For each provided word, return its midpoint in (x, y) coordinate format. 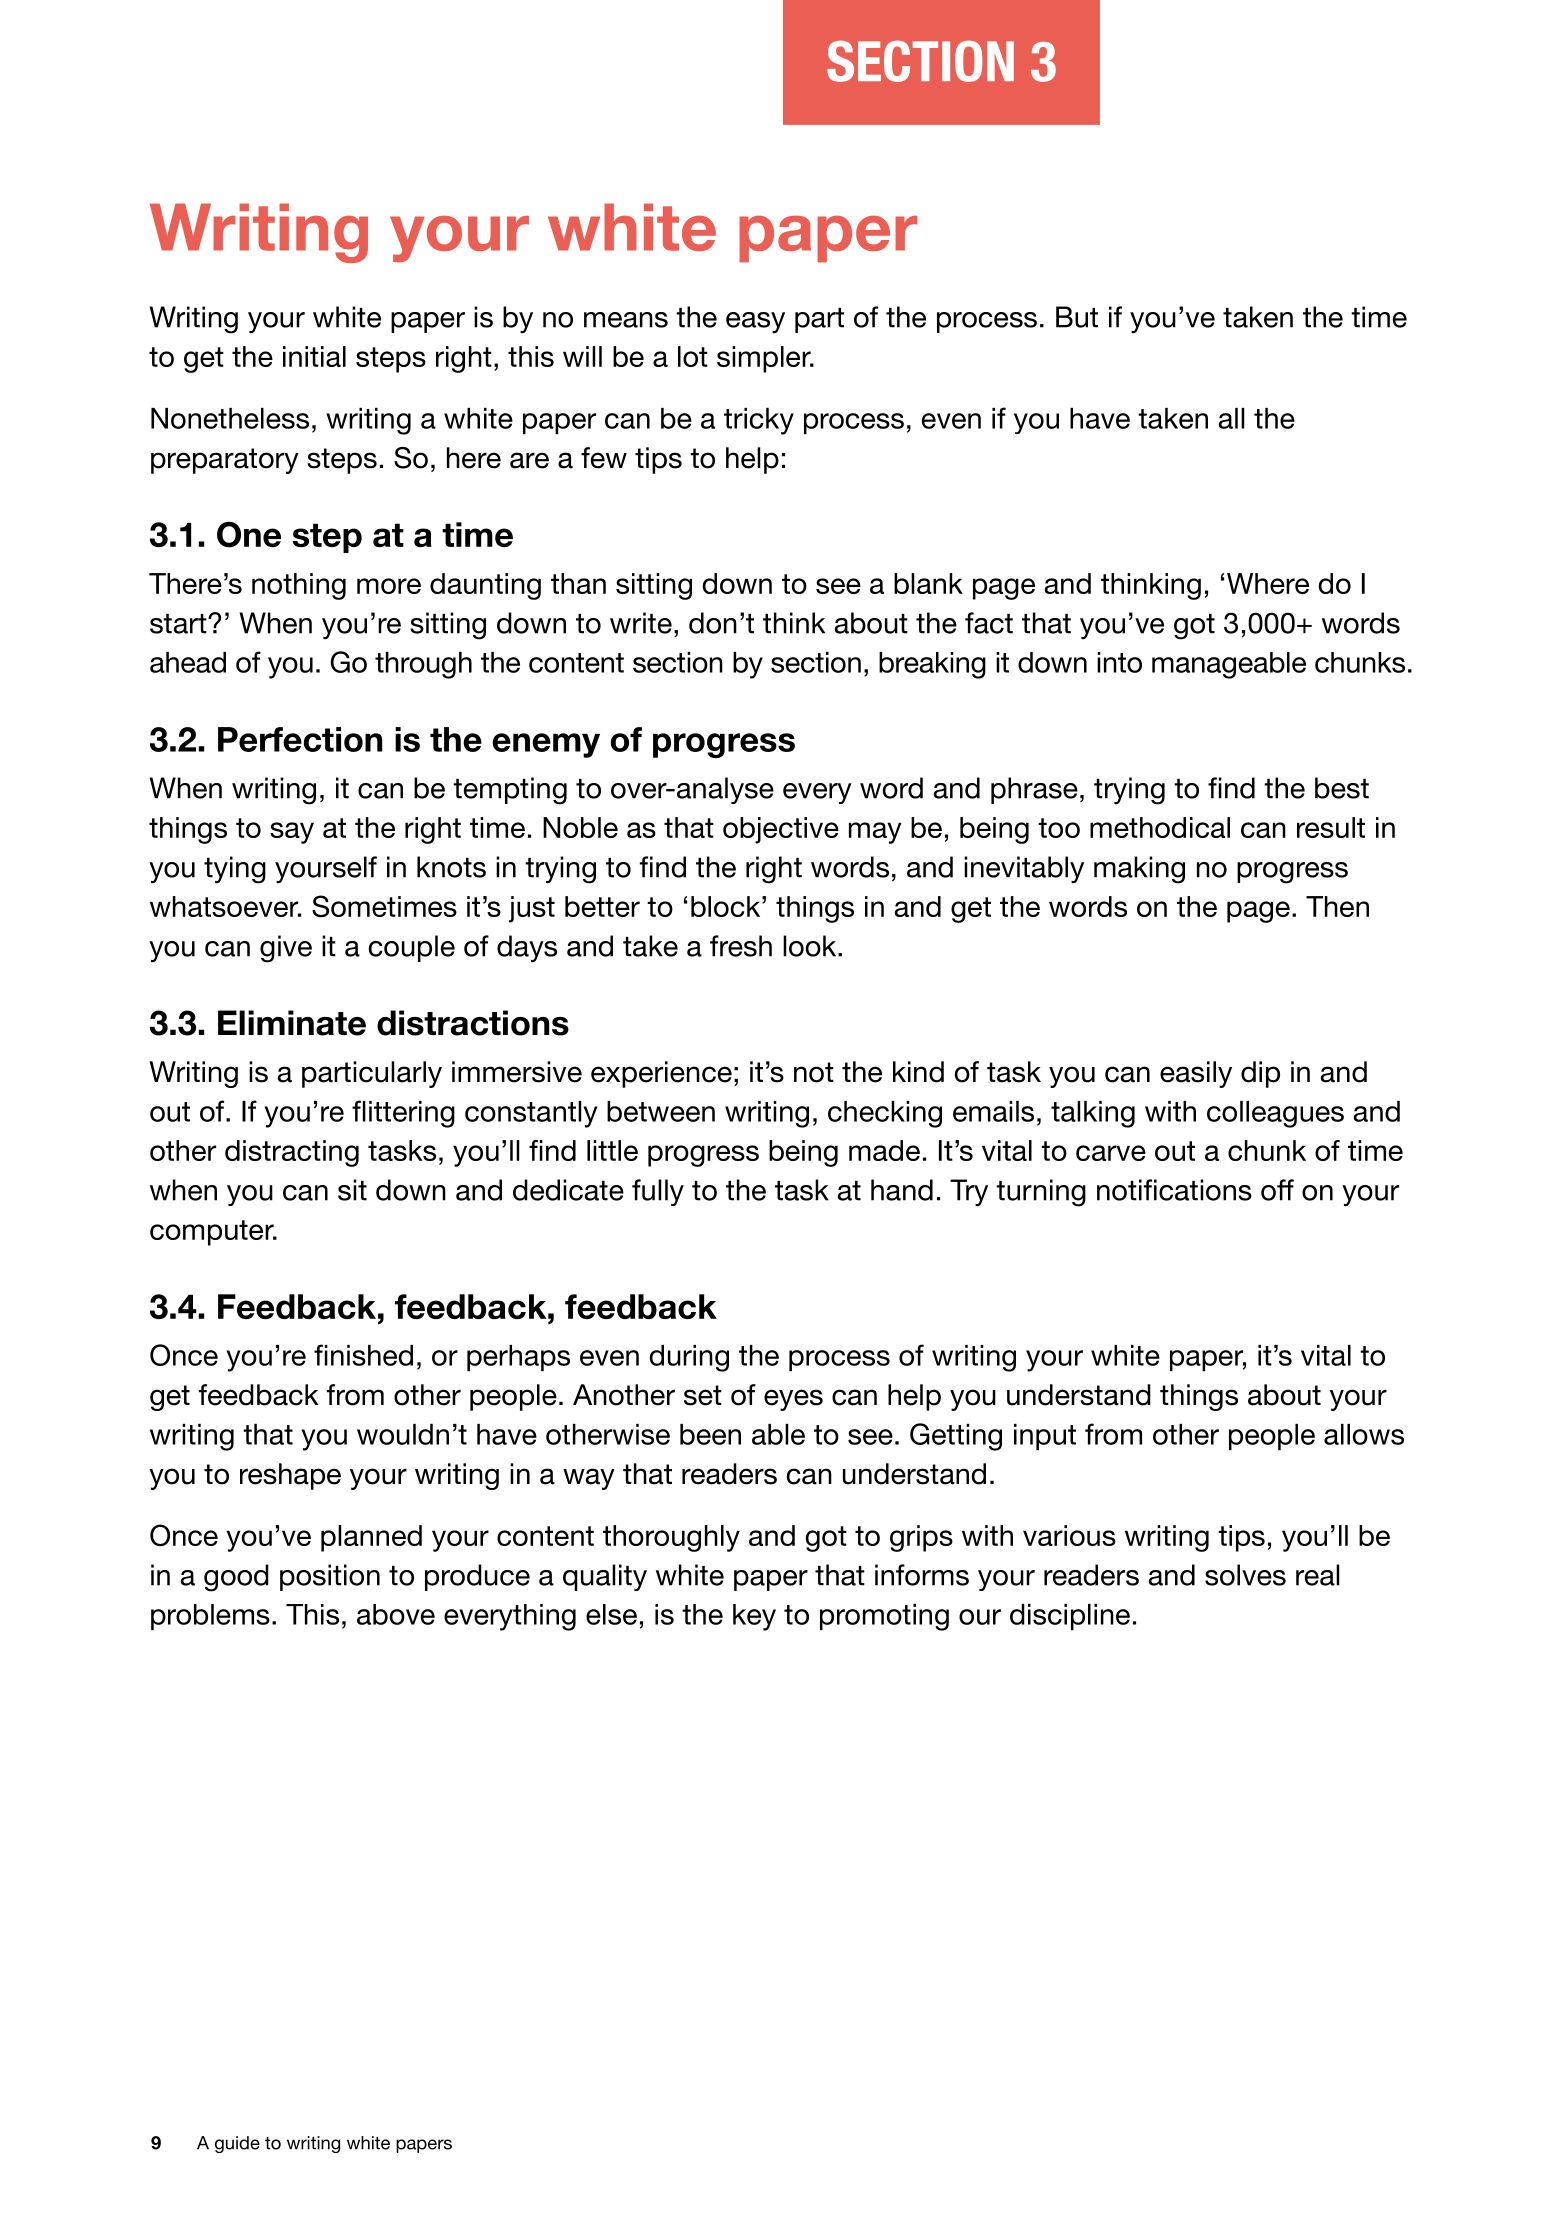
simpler (765, 359)
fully (658, 1192)
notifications (1174, 1190)
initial (314, 356)
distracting (292, 1153)
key (754, 1617)
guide (237, 2144)
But (1077, 317)
